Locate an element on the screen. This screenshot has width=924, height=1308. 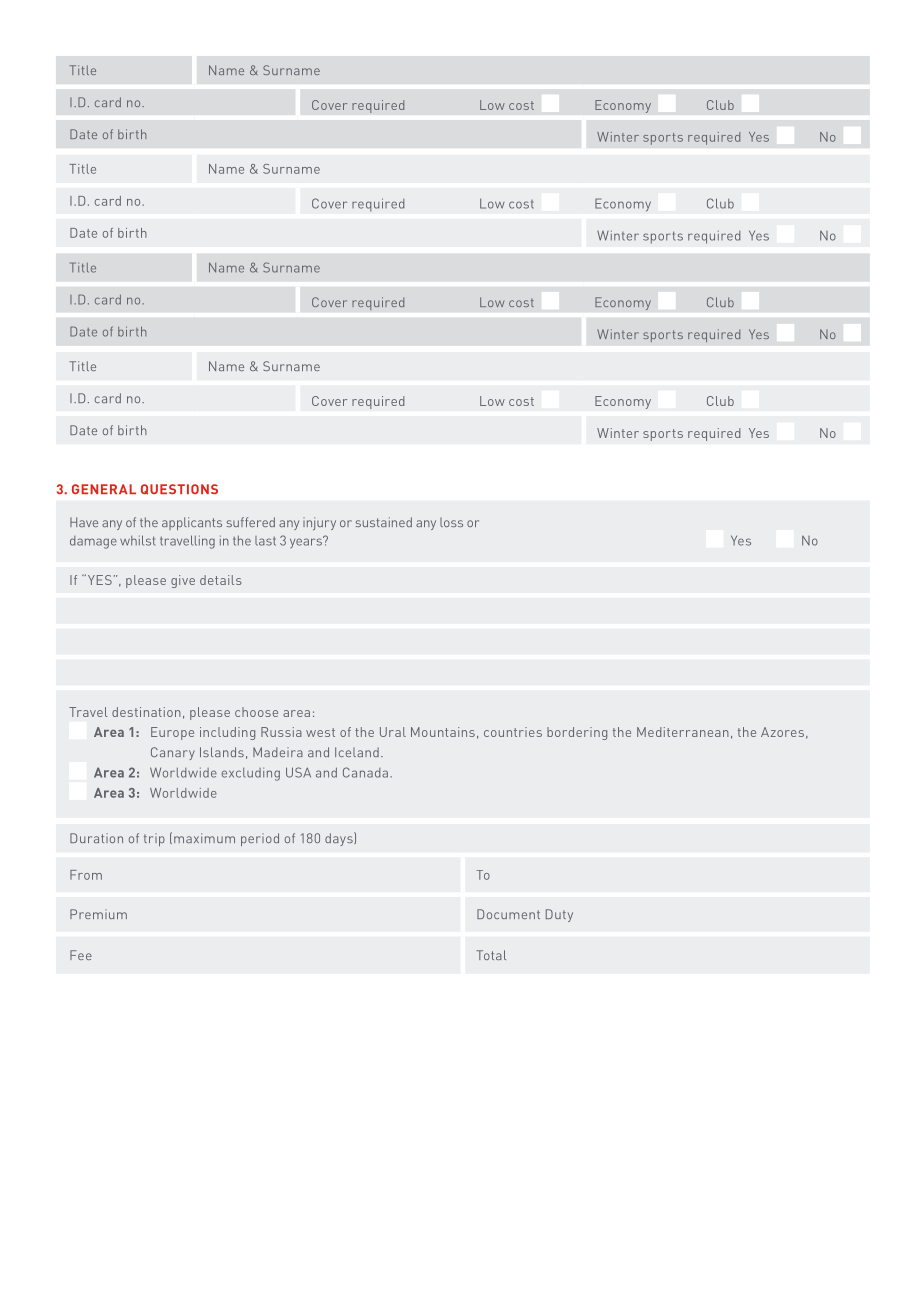
Mediterranean is located at coordinates (683, 732).
